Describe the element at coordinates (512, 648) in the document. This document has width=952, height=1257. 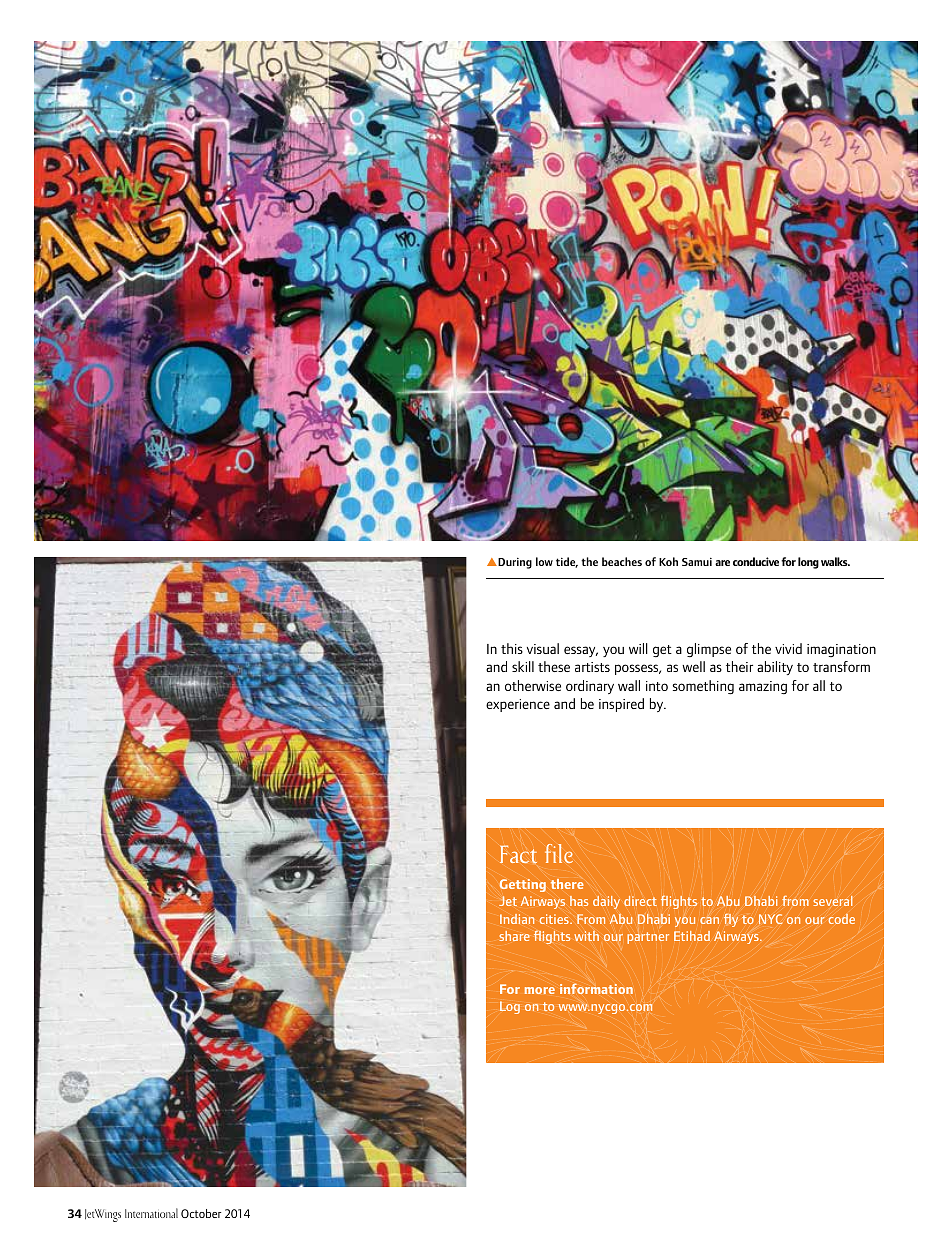
I see `this` at that location.
